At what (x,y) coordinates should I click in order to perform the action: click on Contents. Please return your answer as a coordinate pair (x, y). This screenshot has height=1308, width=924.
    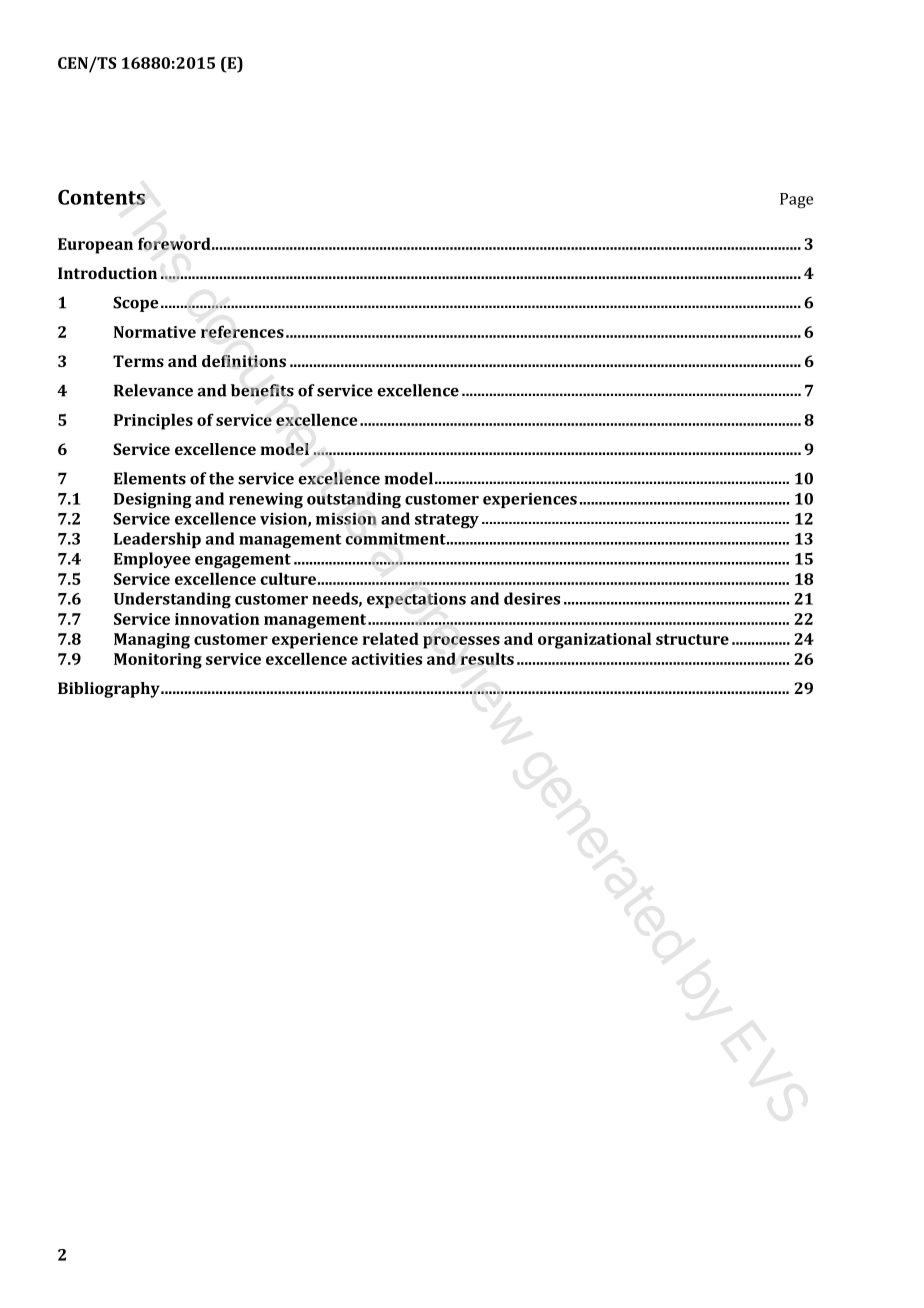
    Looking at the image, I should click on (101, 197).
